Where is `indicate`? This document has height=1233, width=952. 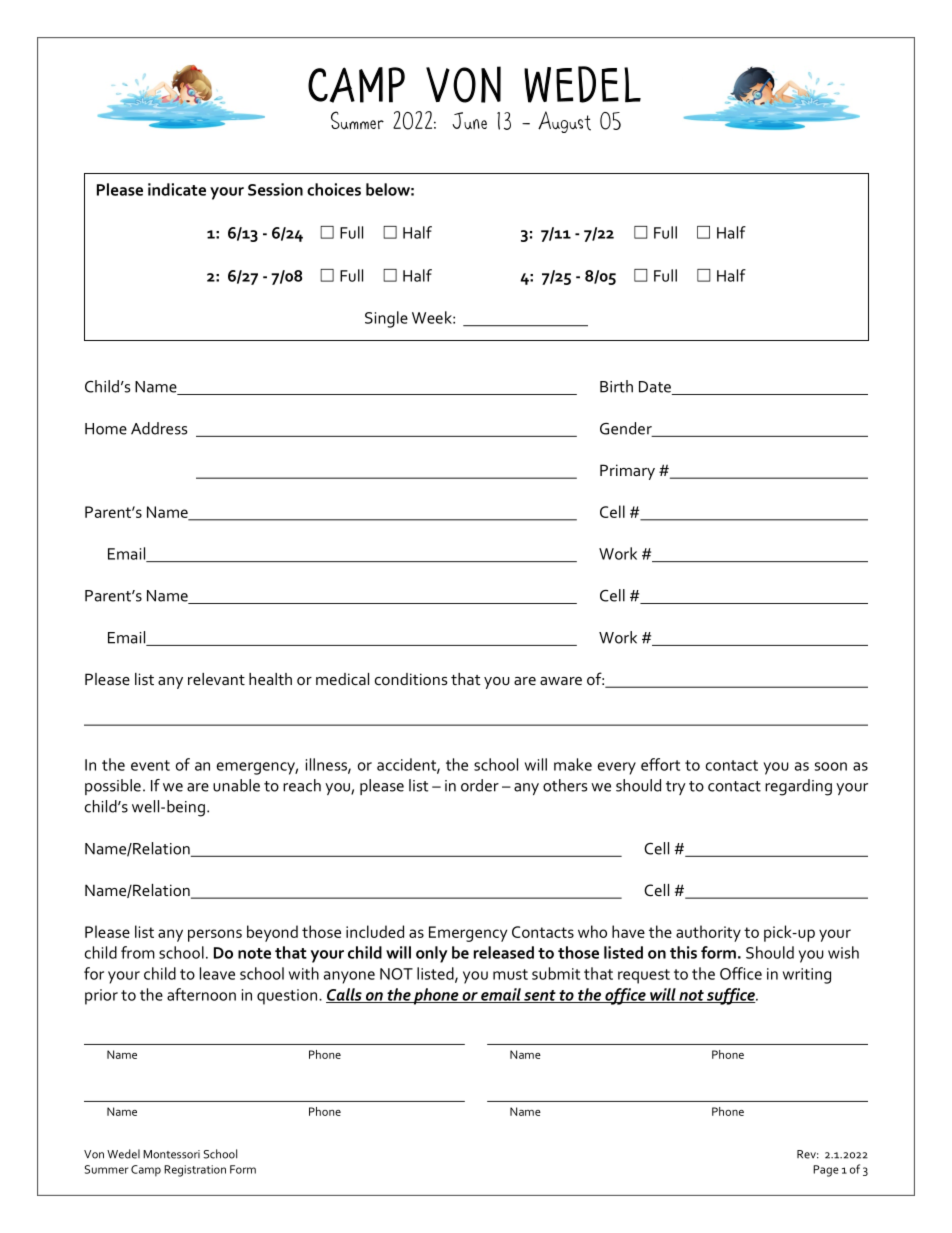
indicate is located at coordinates (177, 189).
